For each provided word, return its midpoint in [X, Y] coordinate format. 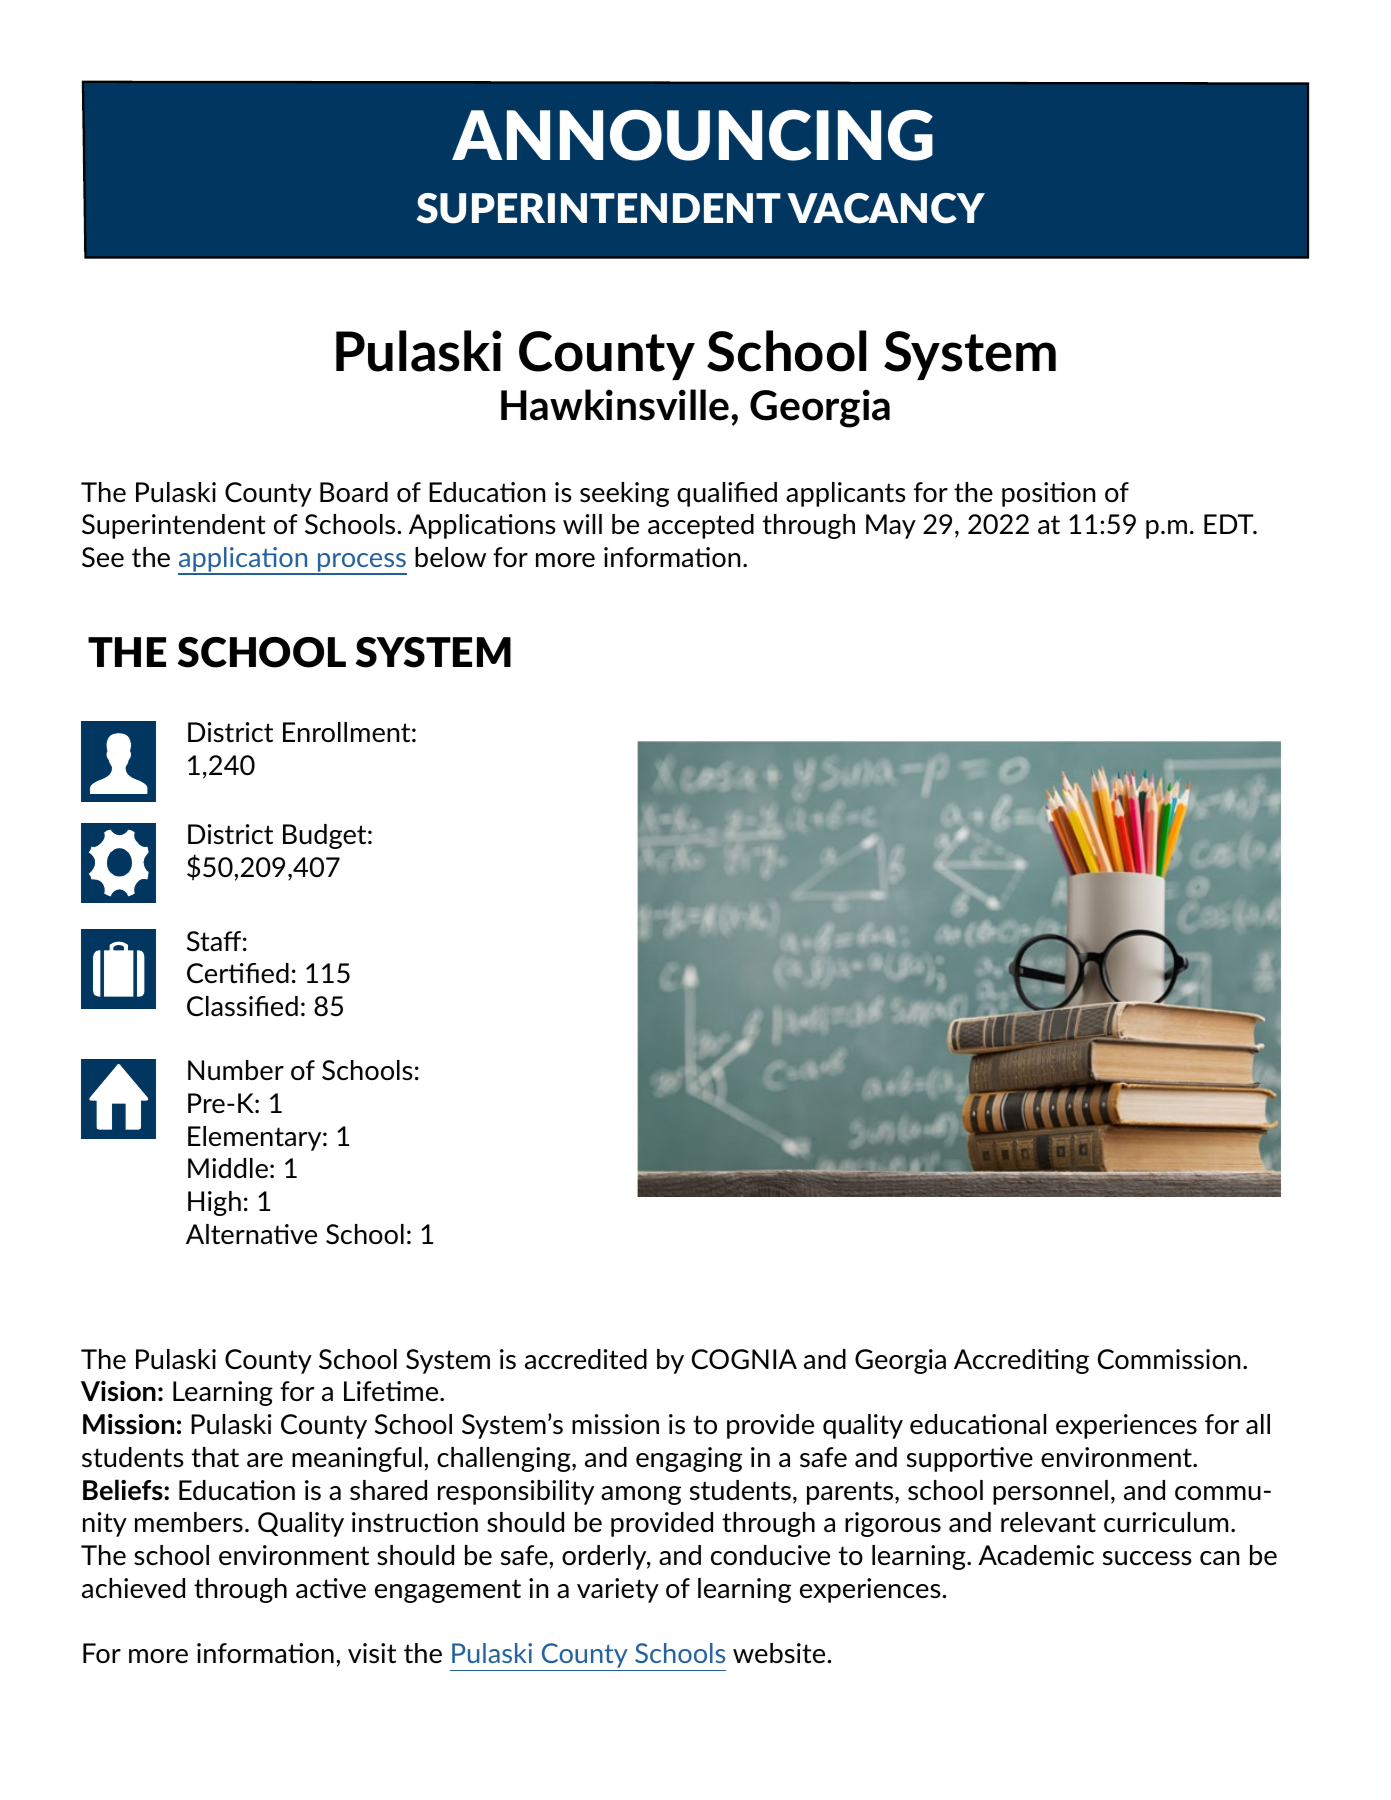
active [331, 1588]
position [1048, 494]
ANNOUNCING [692, 135]
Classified [242, 1006]
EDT [1230, 524]
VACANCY [886, 208]
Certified [238, 973]
